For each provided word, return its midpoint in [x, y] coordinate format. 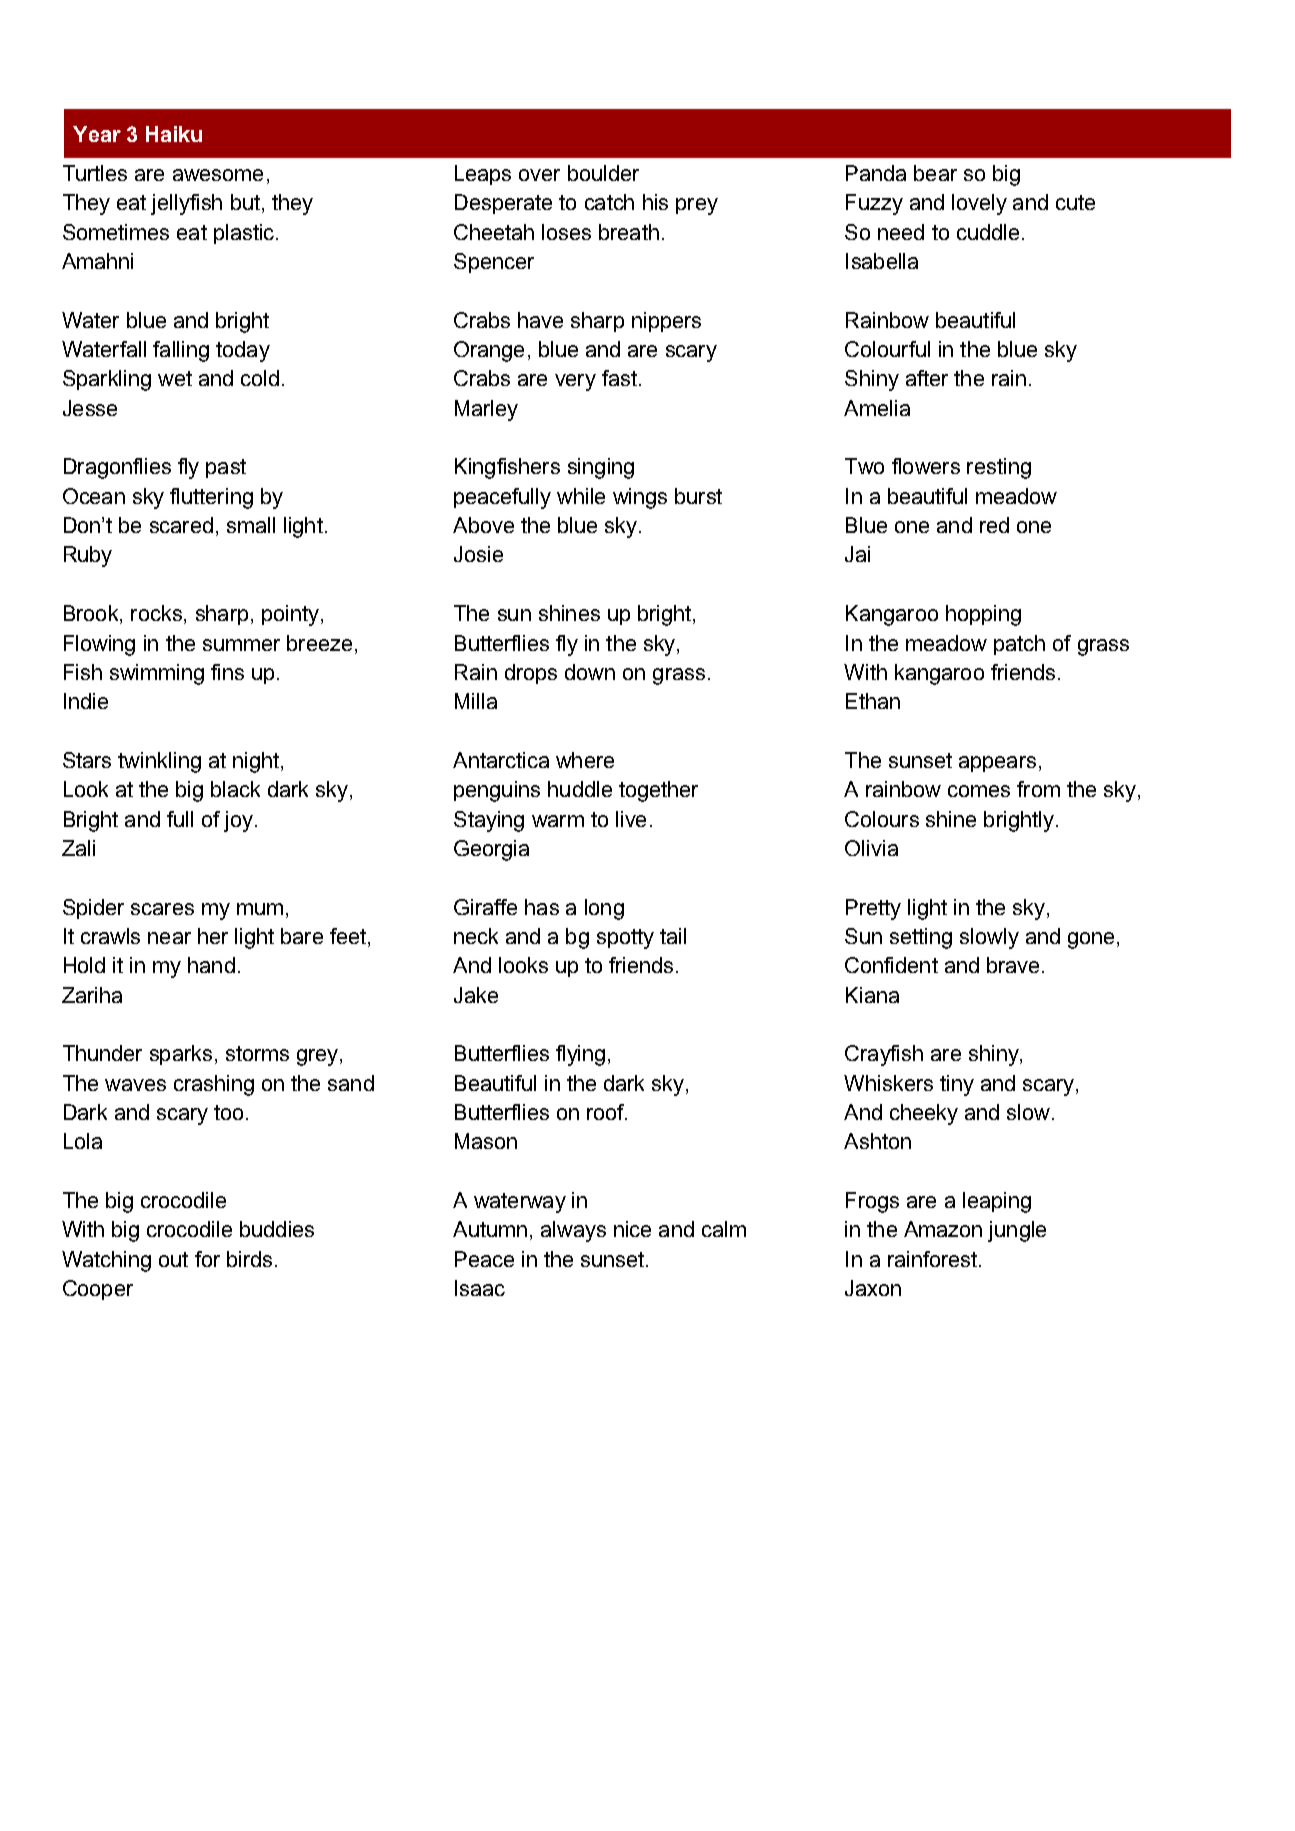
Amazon [943, 1229]
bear [935, 173]
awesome [218, 175]
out [173, 1259]
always [573, 1231]
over [539, 175]
